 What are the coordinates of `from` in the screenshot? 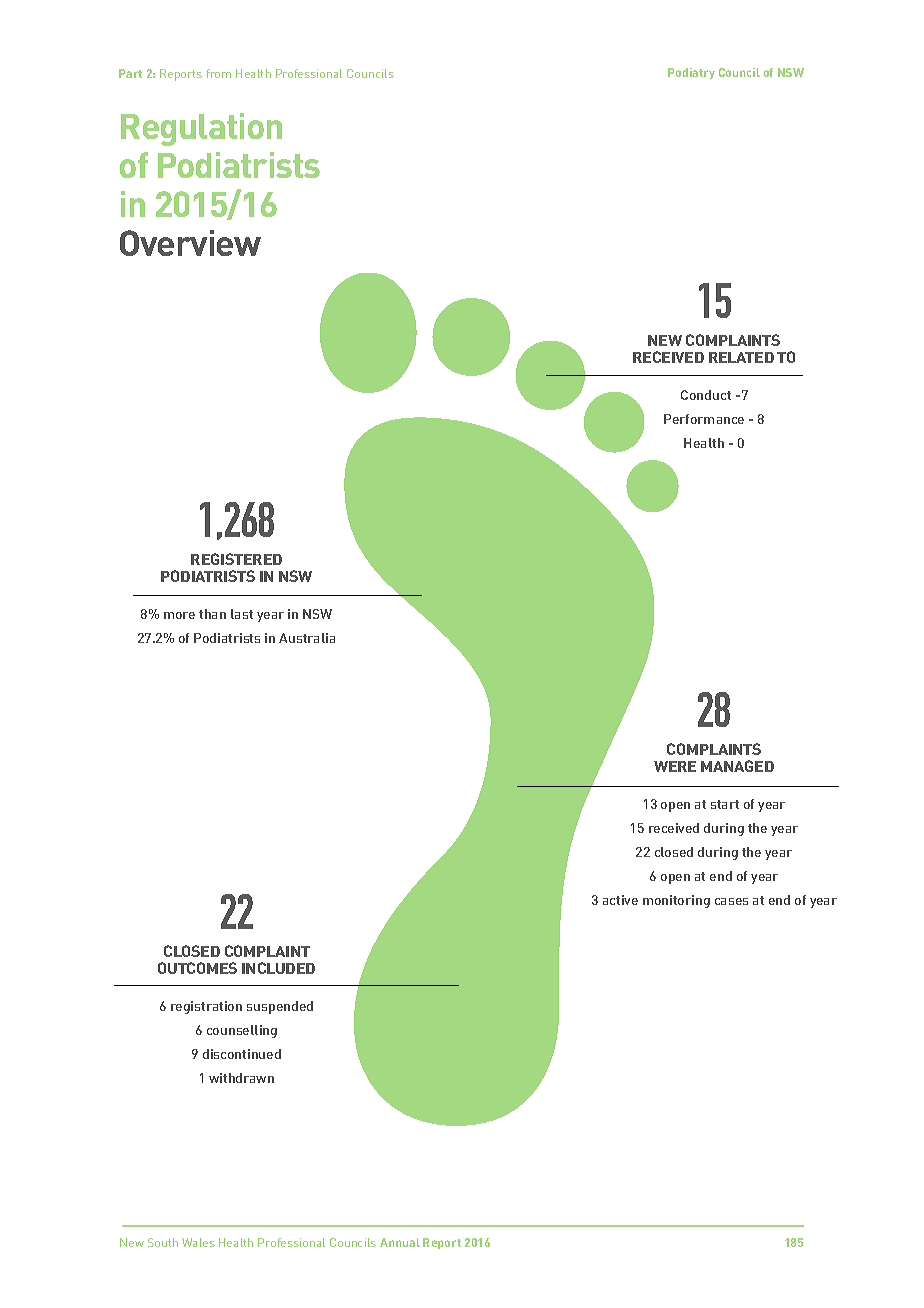 It's located at (219, 73).
